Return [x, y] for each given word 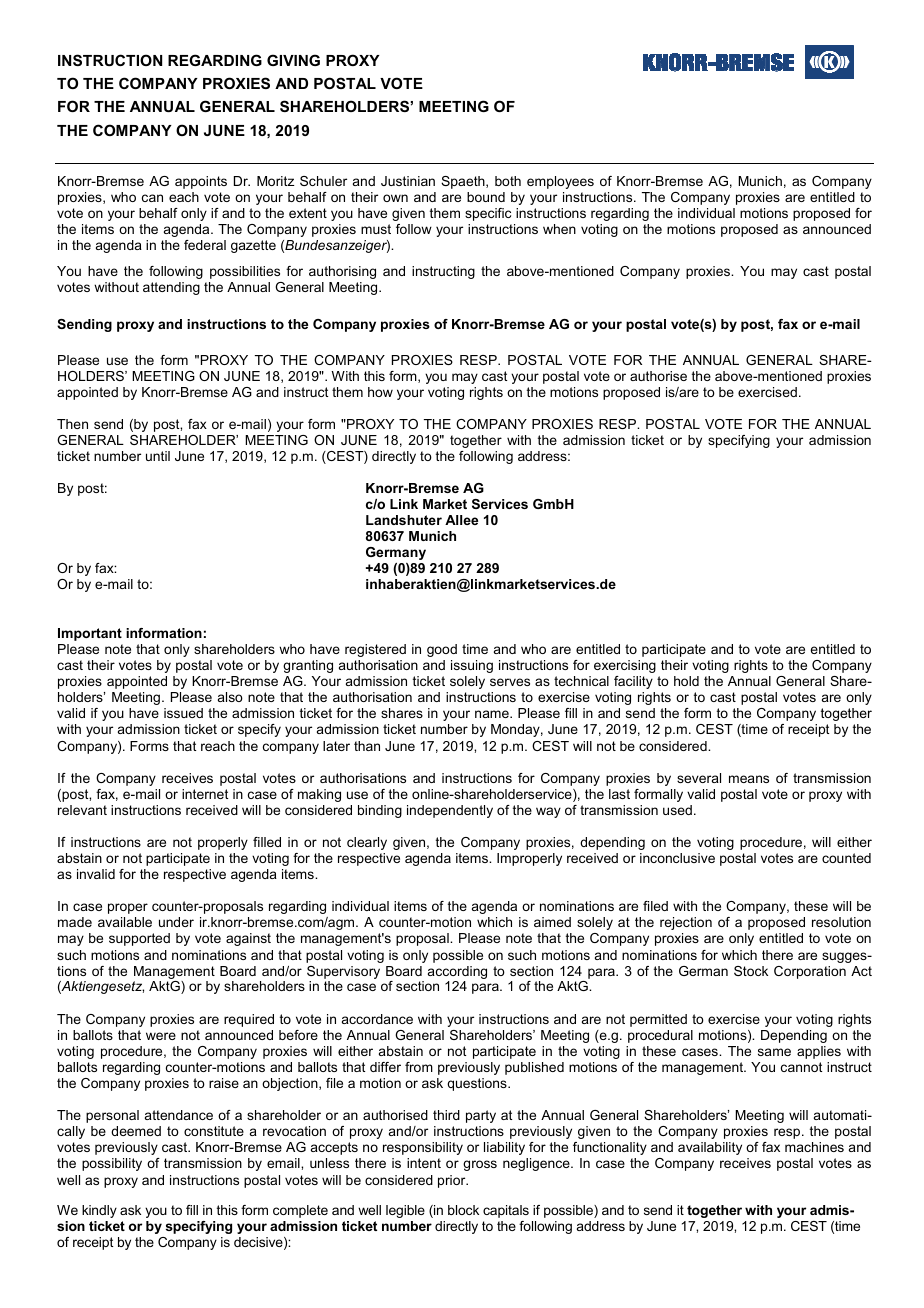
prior [453, 1181]
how [380, 392]
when [559, 229]
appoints [201, 182]
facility [633, 682]
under [176, 922]
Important [90, 634]
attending [171, 288]
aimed [552, 922]
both [508, 181]
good [442, 650]
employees [560, 182]
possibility [112, 1164]
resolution [841, 922]
